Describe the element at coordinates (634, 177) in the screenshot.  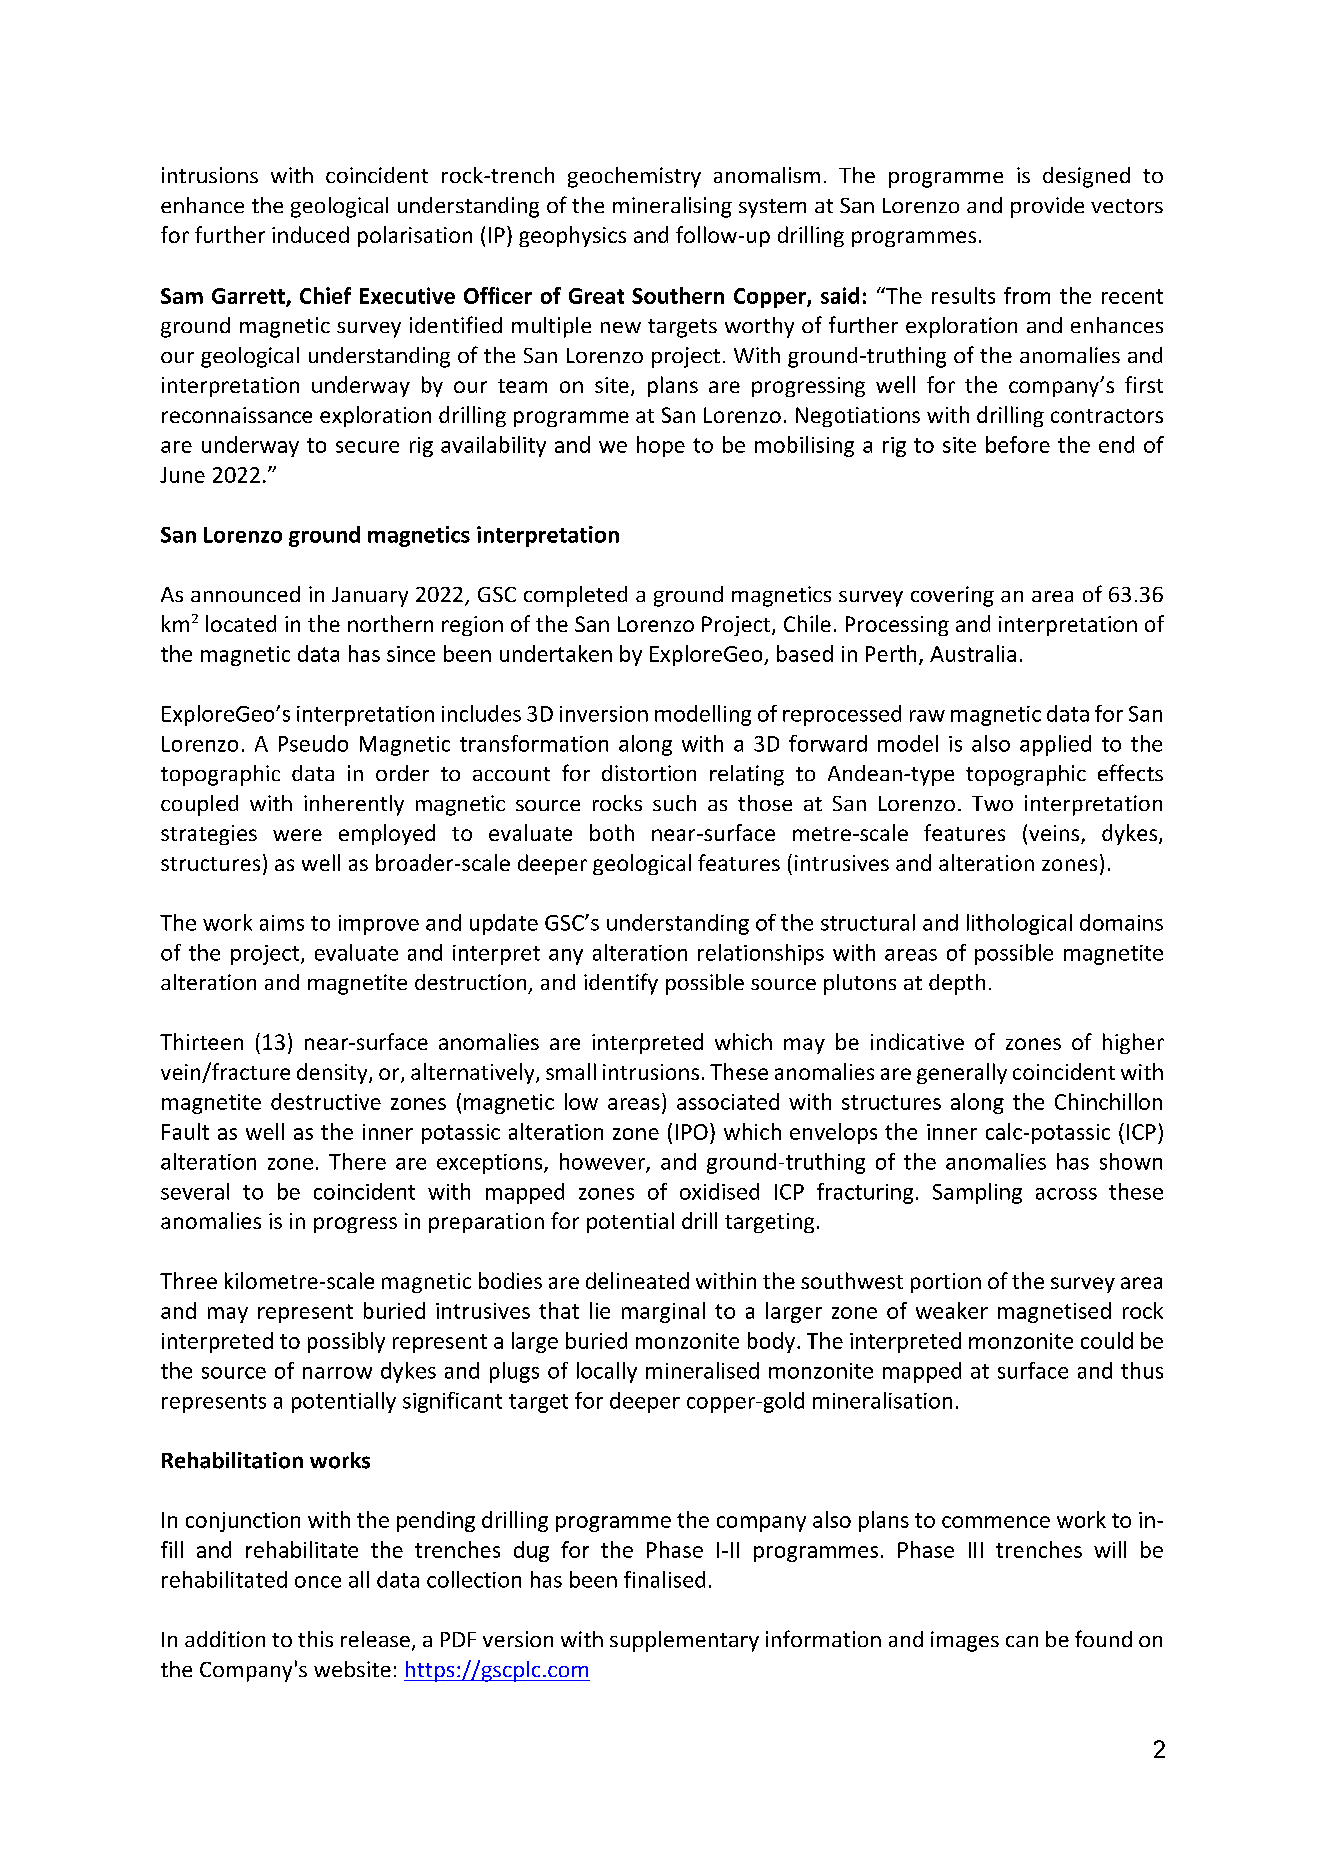
I see `geochemistry` at that location.
